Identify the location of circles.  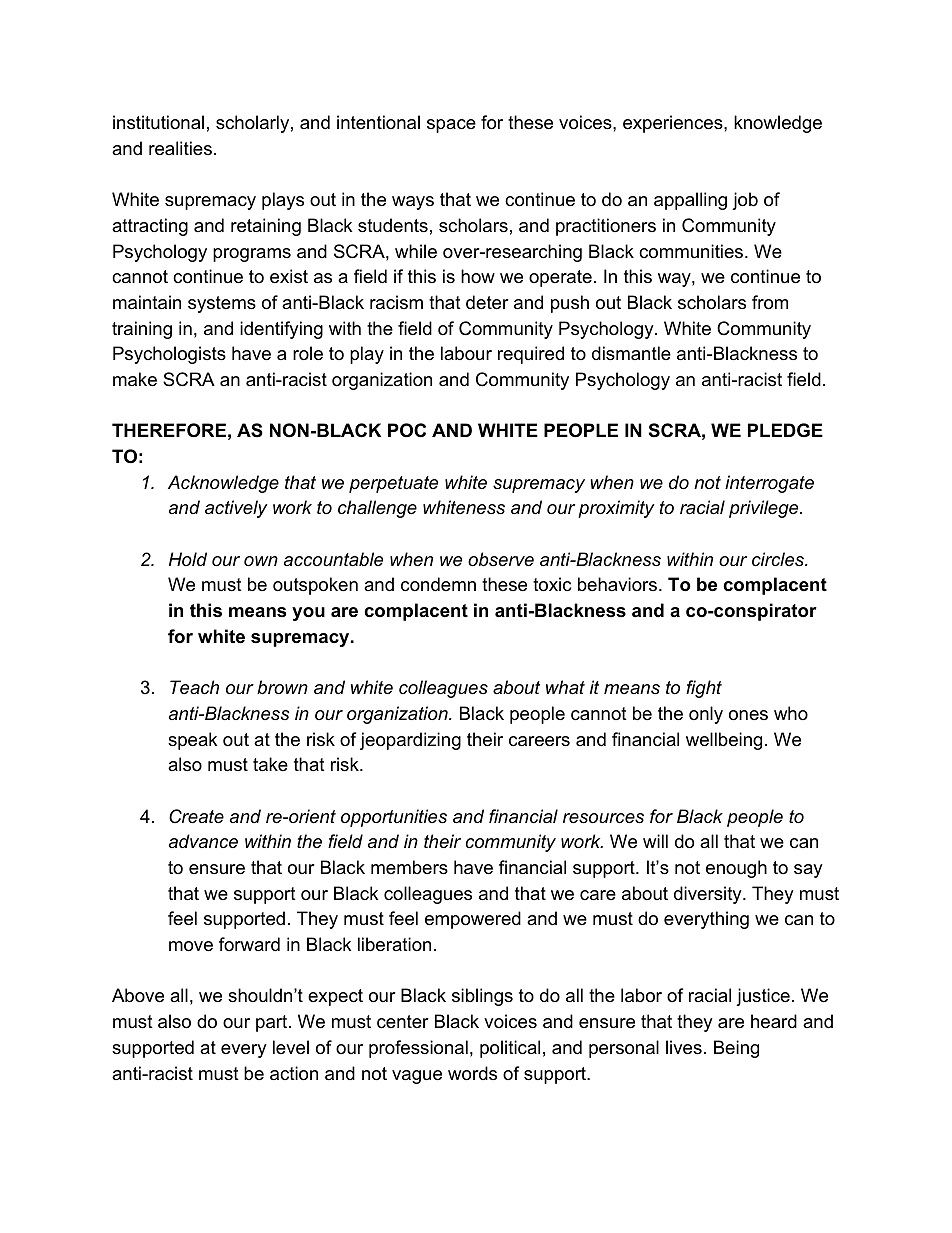
(779, 559).
